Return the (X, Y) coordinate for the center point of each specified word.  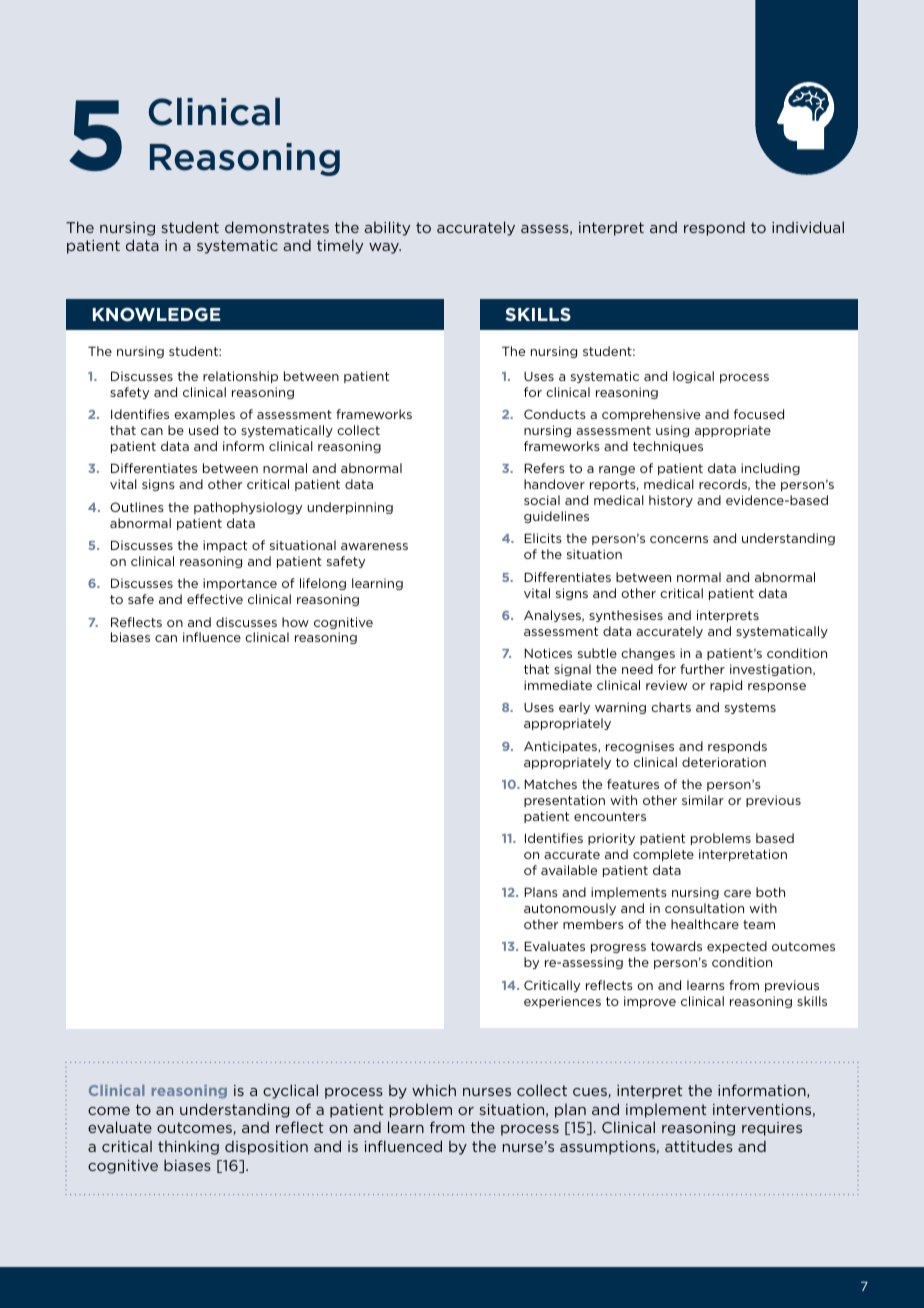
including (770, 469)
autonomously (570, 909)
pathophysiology (248, 508)
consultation (704, 908)
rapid (726, 686)
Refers (544, 468)
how (295, 622)
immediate (558, 685)
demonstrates (277, 227)
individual (808, 227)
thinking (188, 1147)
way (385, 248)
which (434, 1090)
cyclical (290, 1091)
